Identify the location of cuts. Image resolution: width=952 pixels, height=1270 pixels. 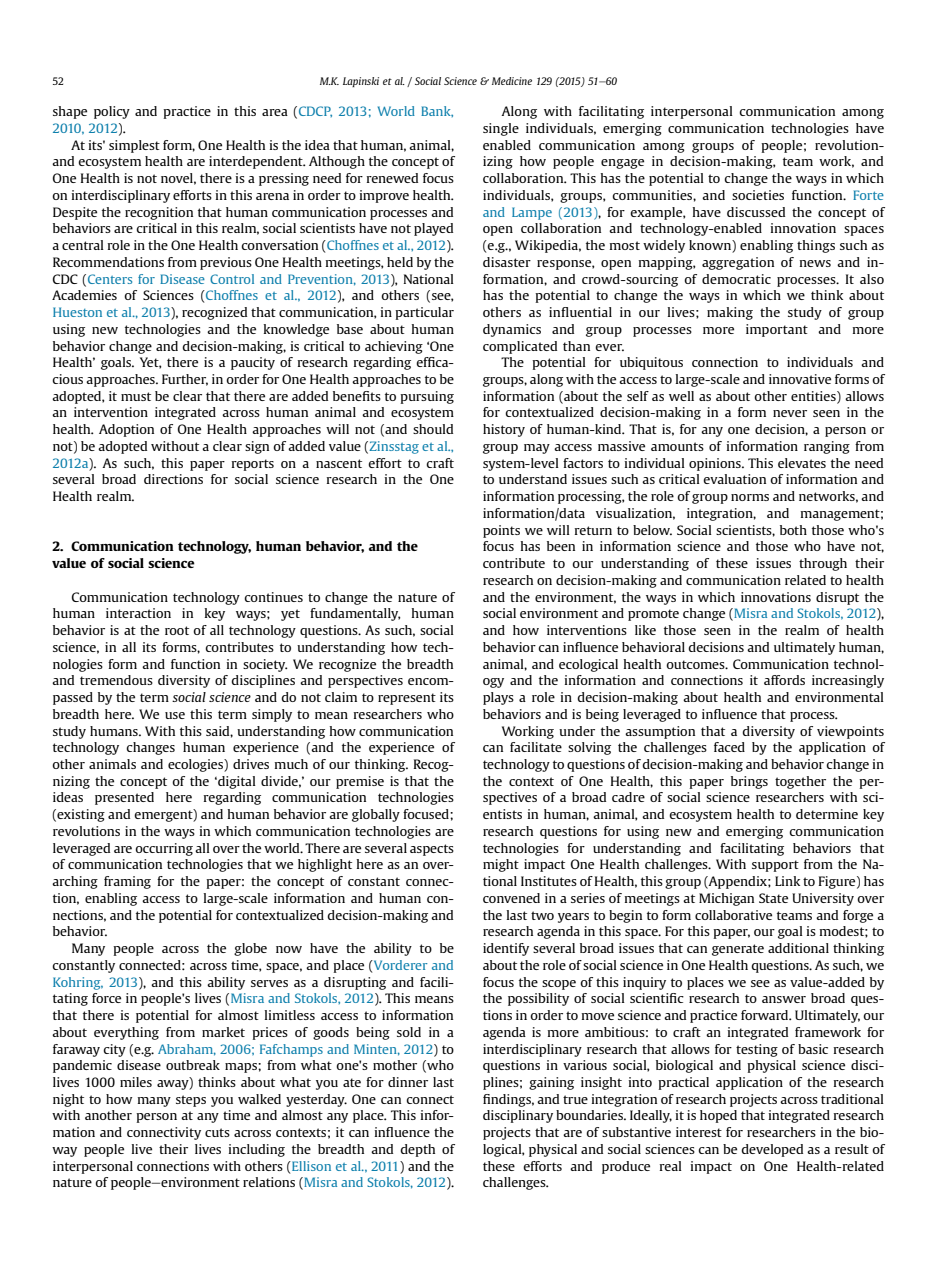
(217, 1132).
